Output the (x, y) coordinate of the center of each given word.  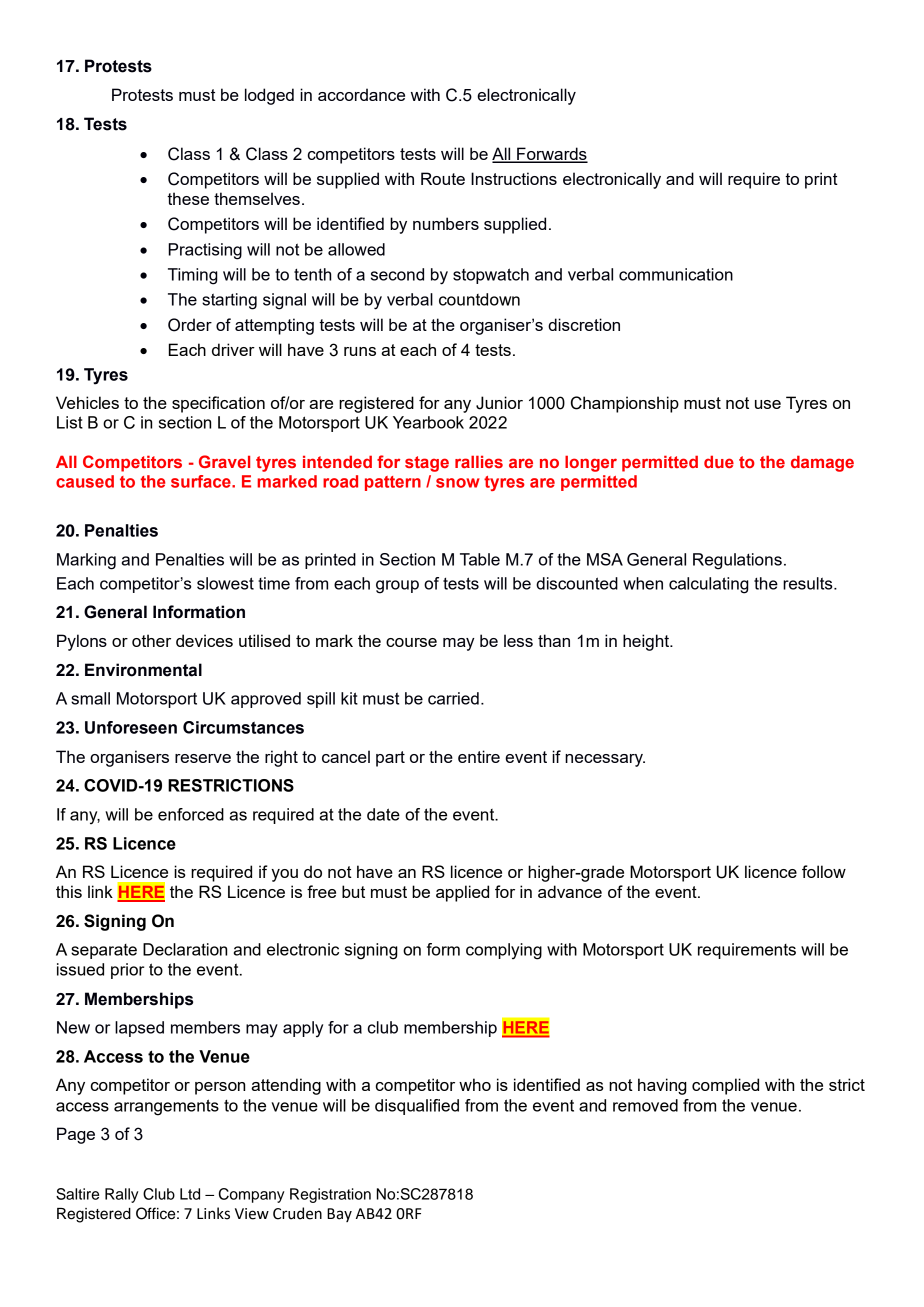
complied (725, 1086)
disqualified (417, 1107)
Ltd (190, 1194)
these (188, 198)
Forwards (551, 155)
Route (443, 178)
